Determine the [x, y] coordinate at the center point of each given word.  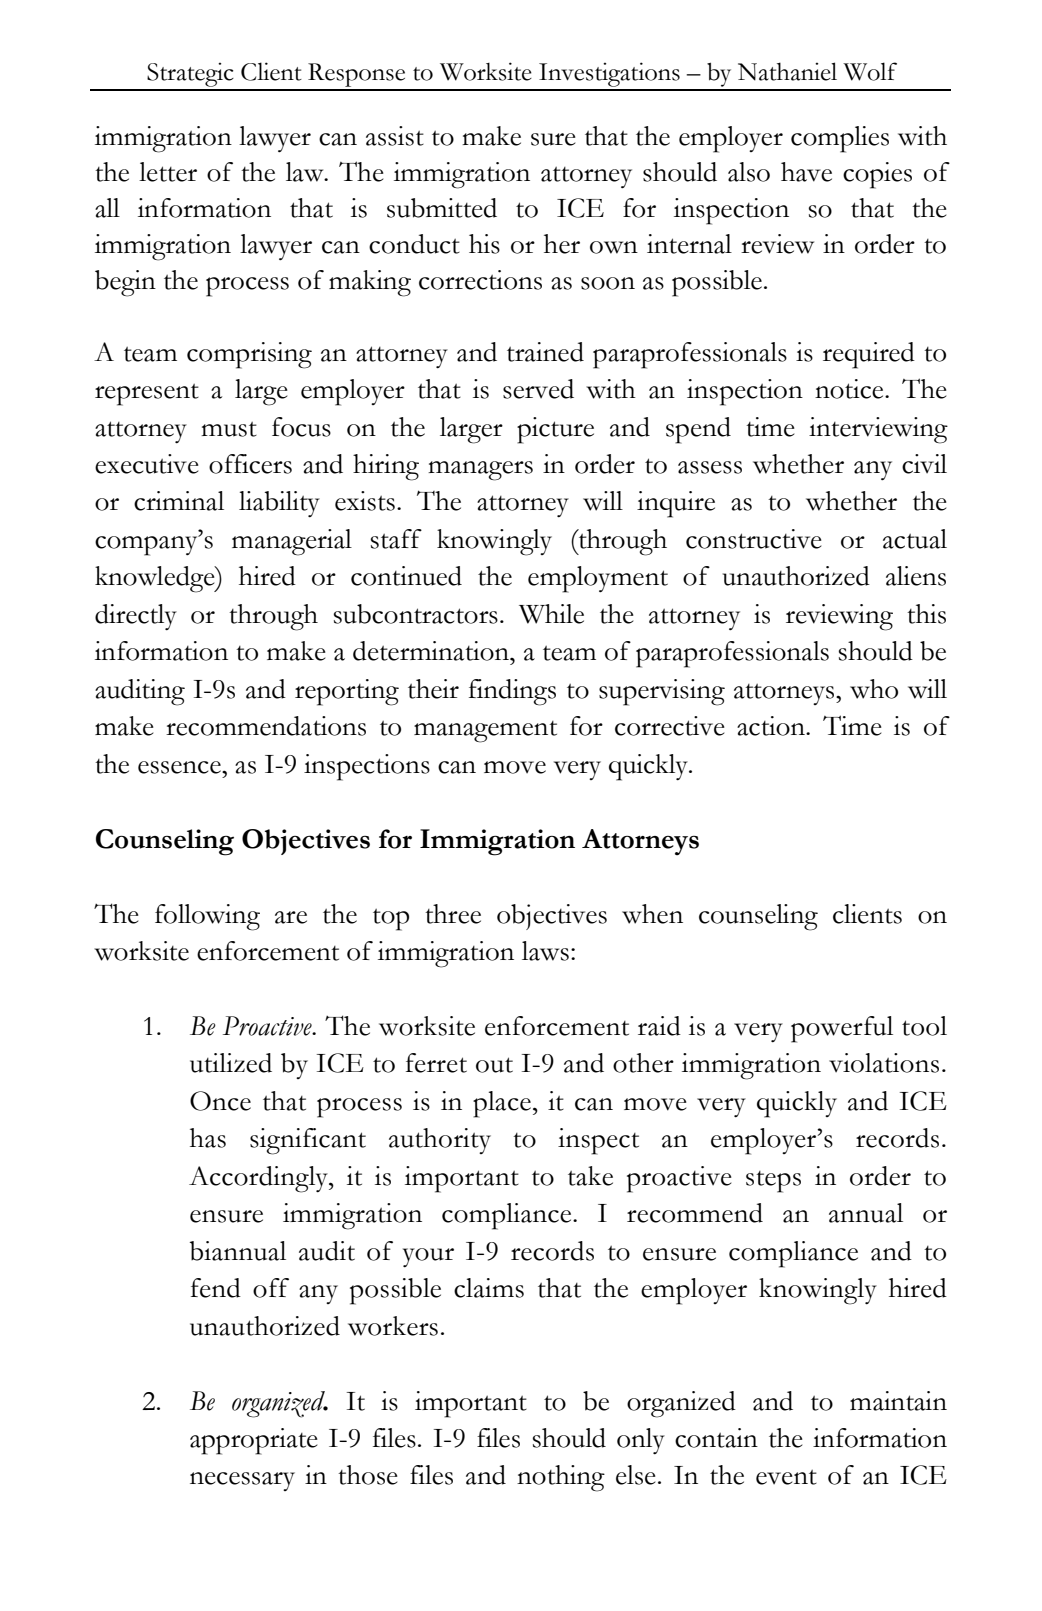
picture [555, 430]
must [229, 429]
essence [180, 767]
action [772, 726]
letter [168, 172]
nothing [561, 1478]
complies [840, 139]
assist [395, 136]
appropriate [254, 1441]
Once [220, 1101]
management [485, 732]
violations [884, 1063]
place [502, 1104]
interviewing [878, 430]
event [786, 1477]
